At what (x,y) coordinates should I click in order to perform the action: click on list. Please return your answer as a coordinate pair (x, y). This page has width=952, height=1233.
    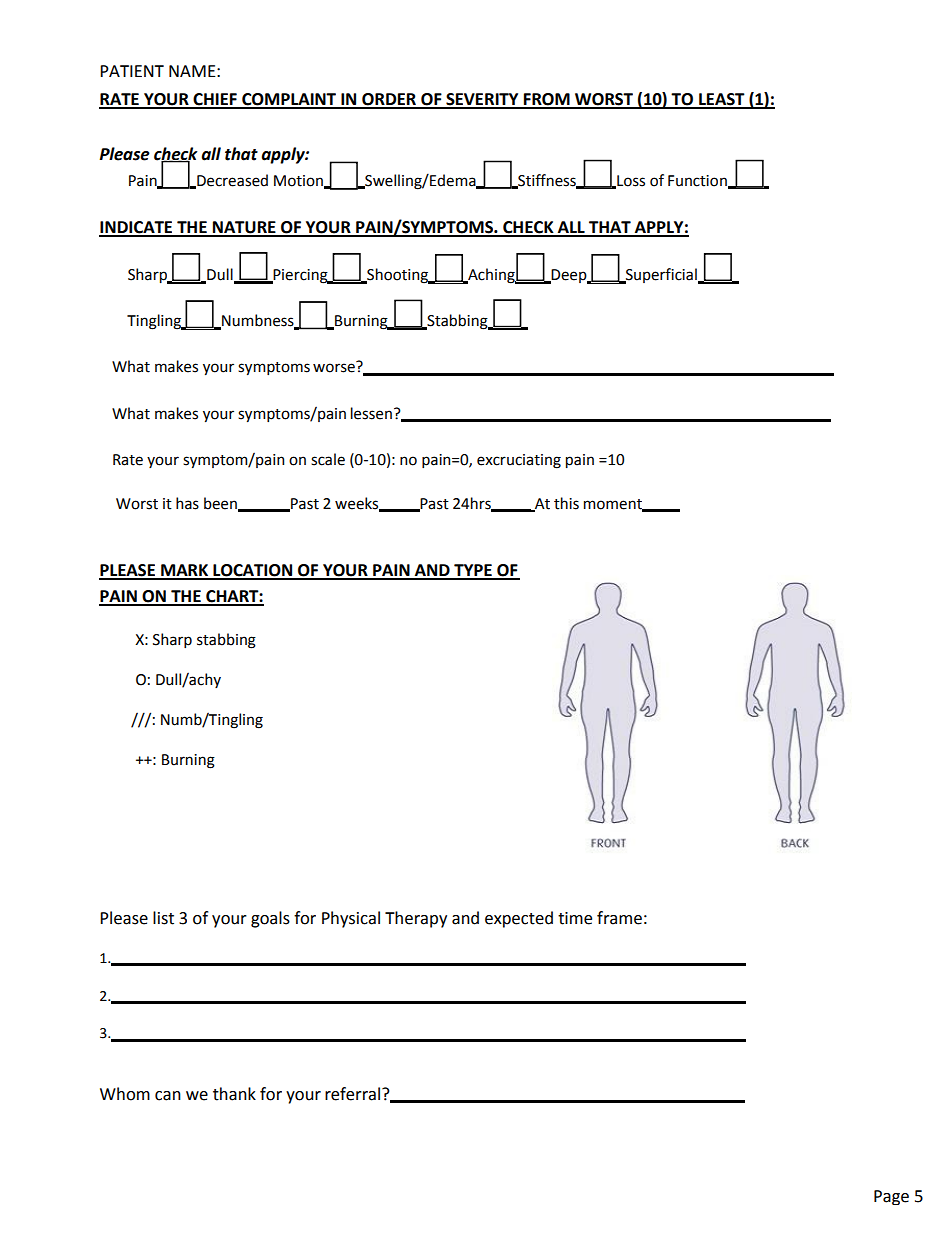
    Looking at the image, I should click on (163, 918).
